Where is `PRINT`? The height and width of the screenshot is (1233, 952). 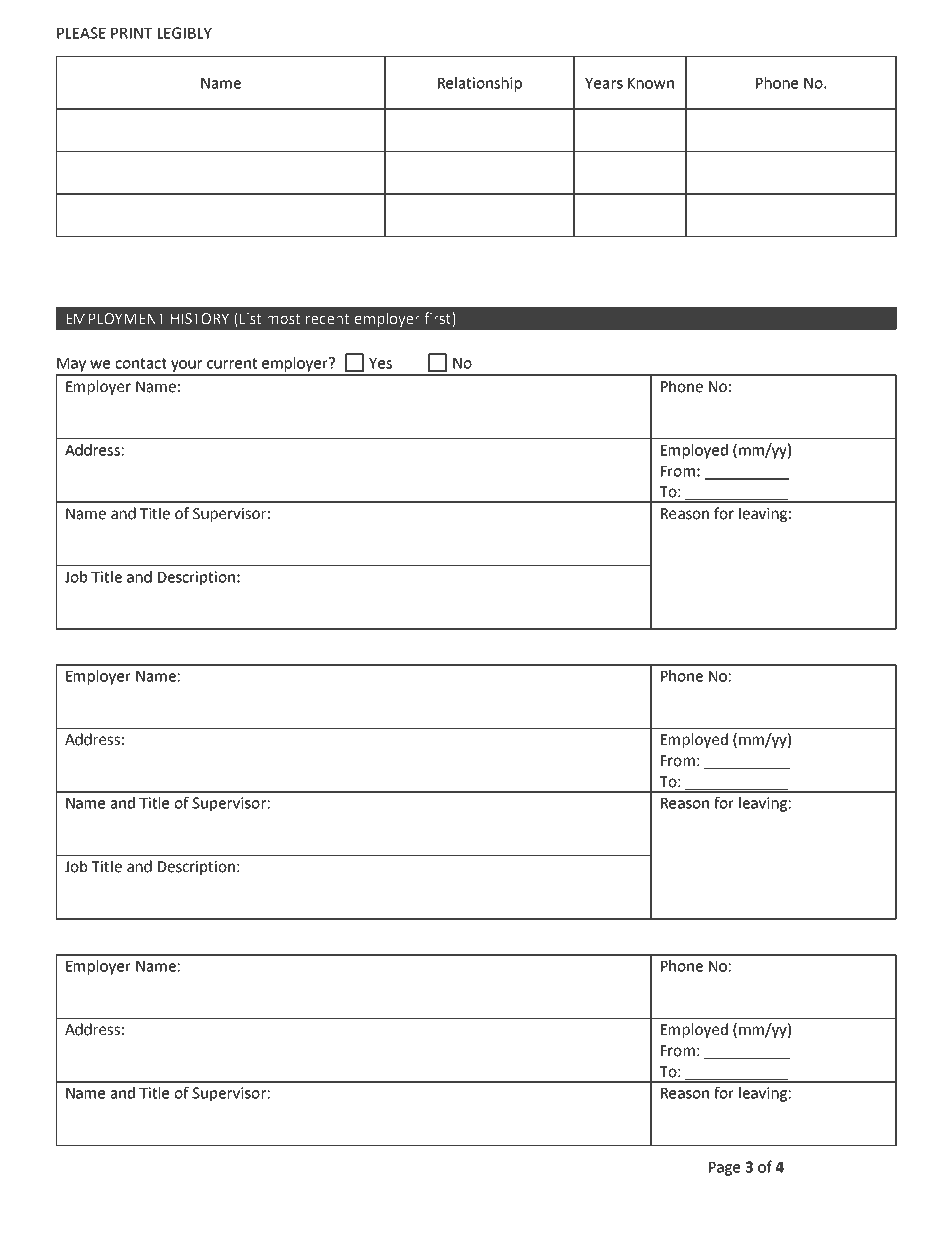
PRINT is located at coordinates (131, 33).
